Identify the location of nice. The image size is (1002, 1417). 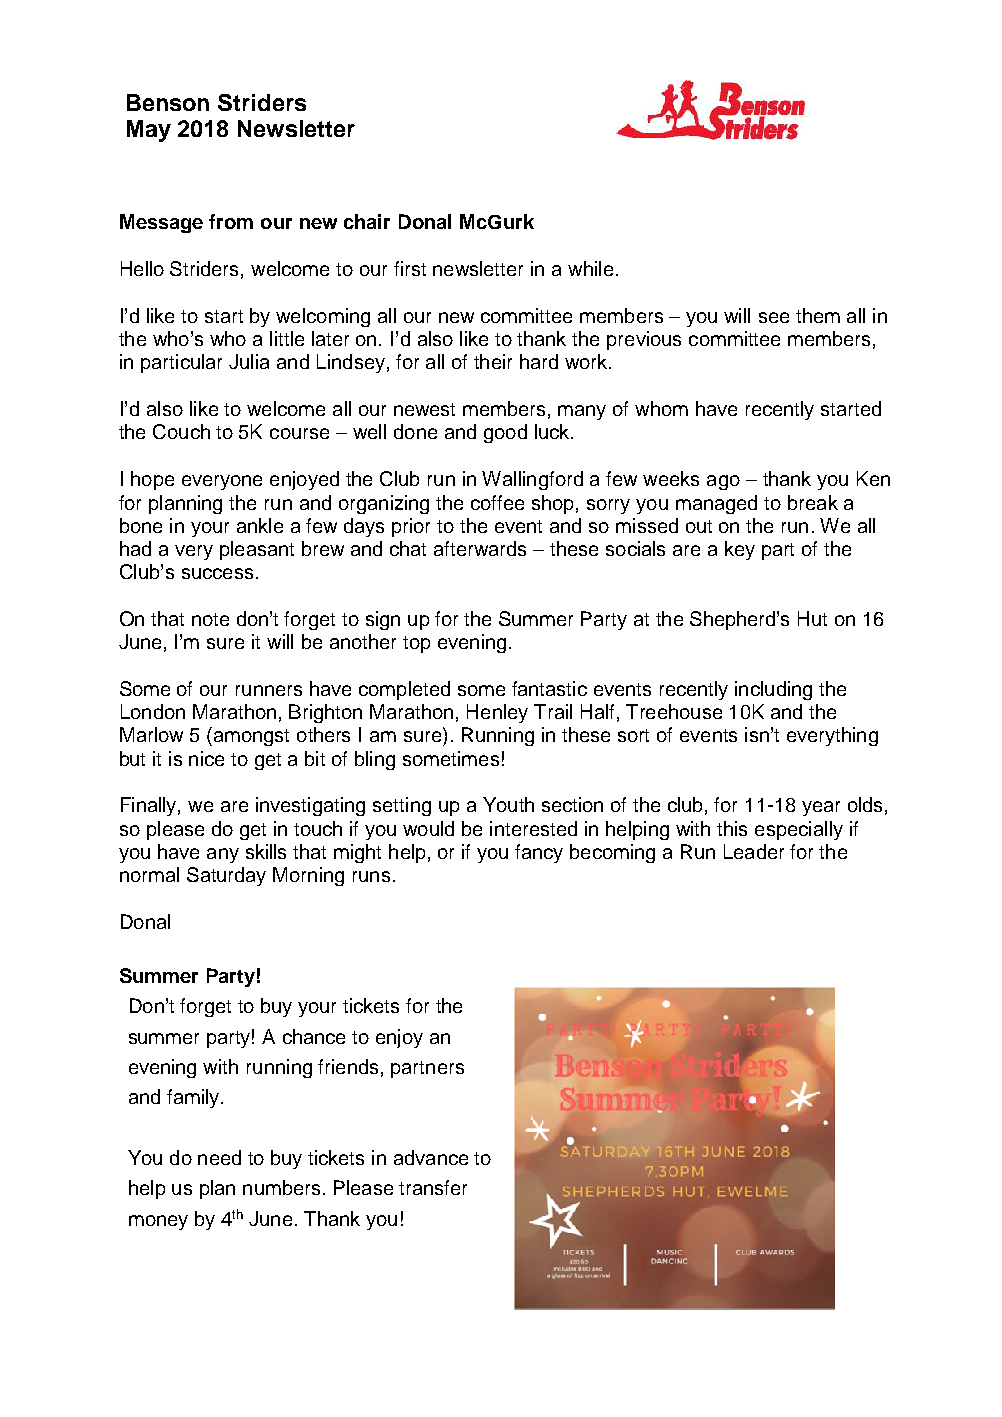
(206, 758).
